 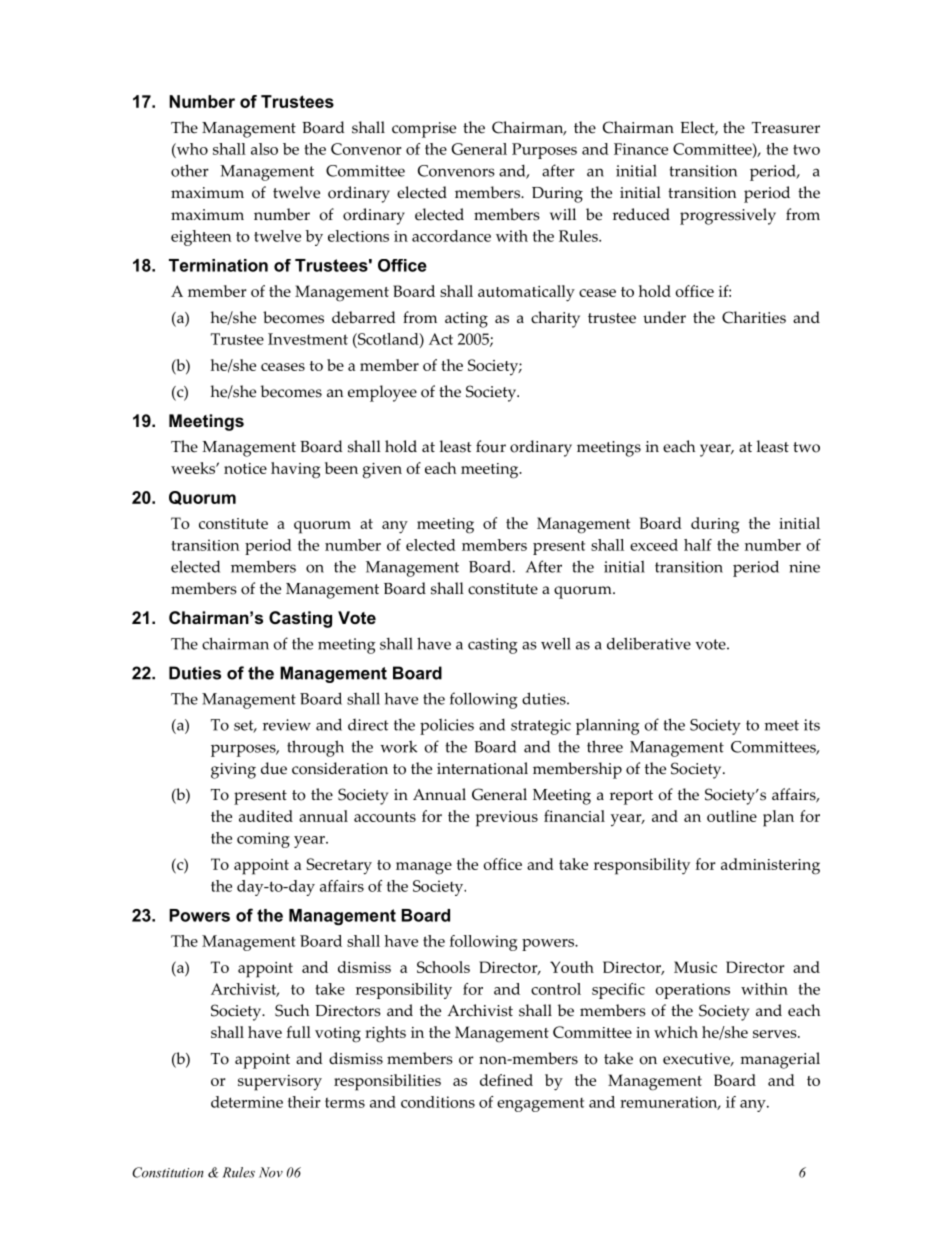 I want to click on also, so click(x=264, y=149).
